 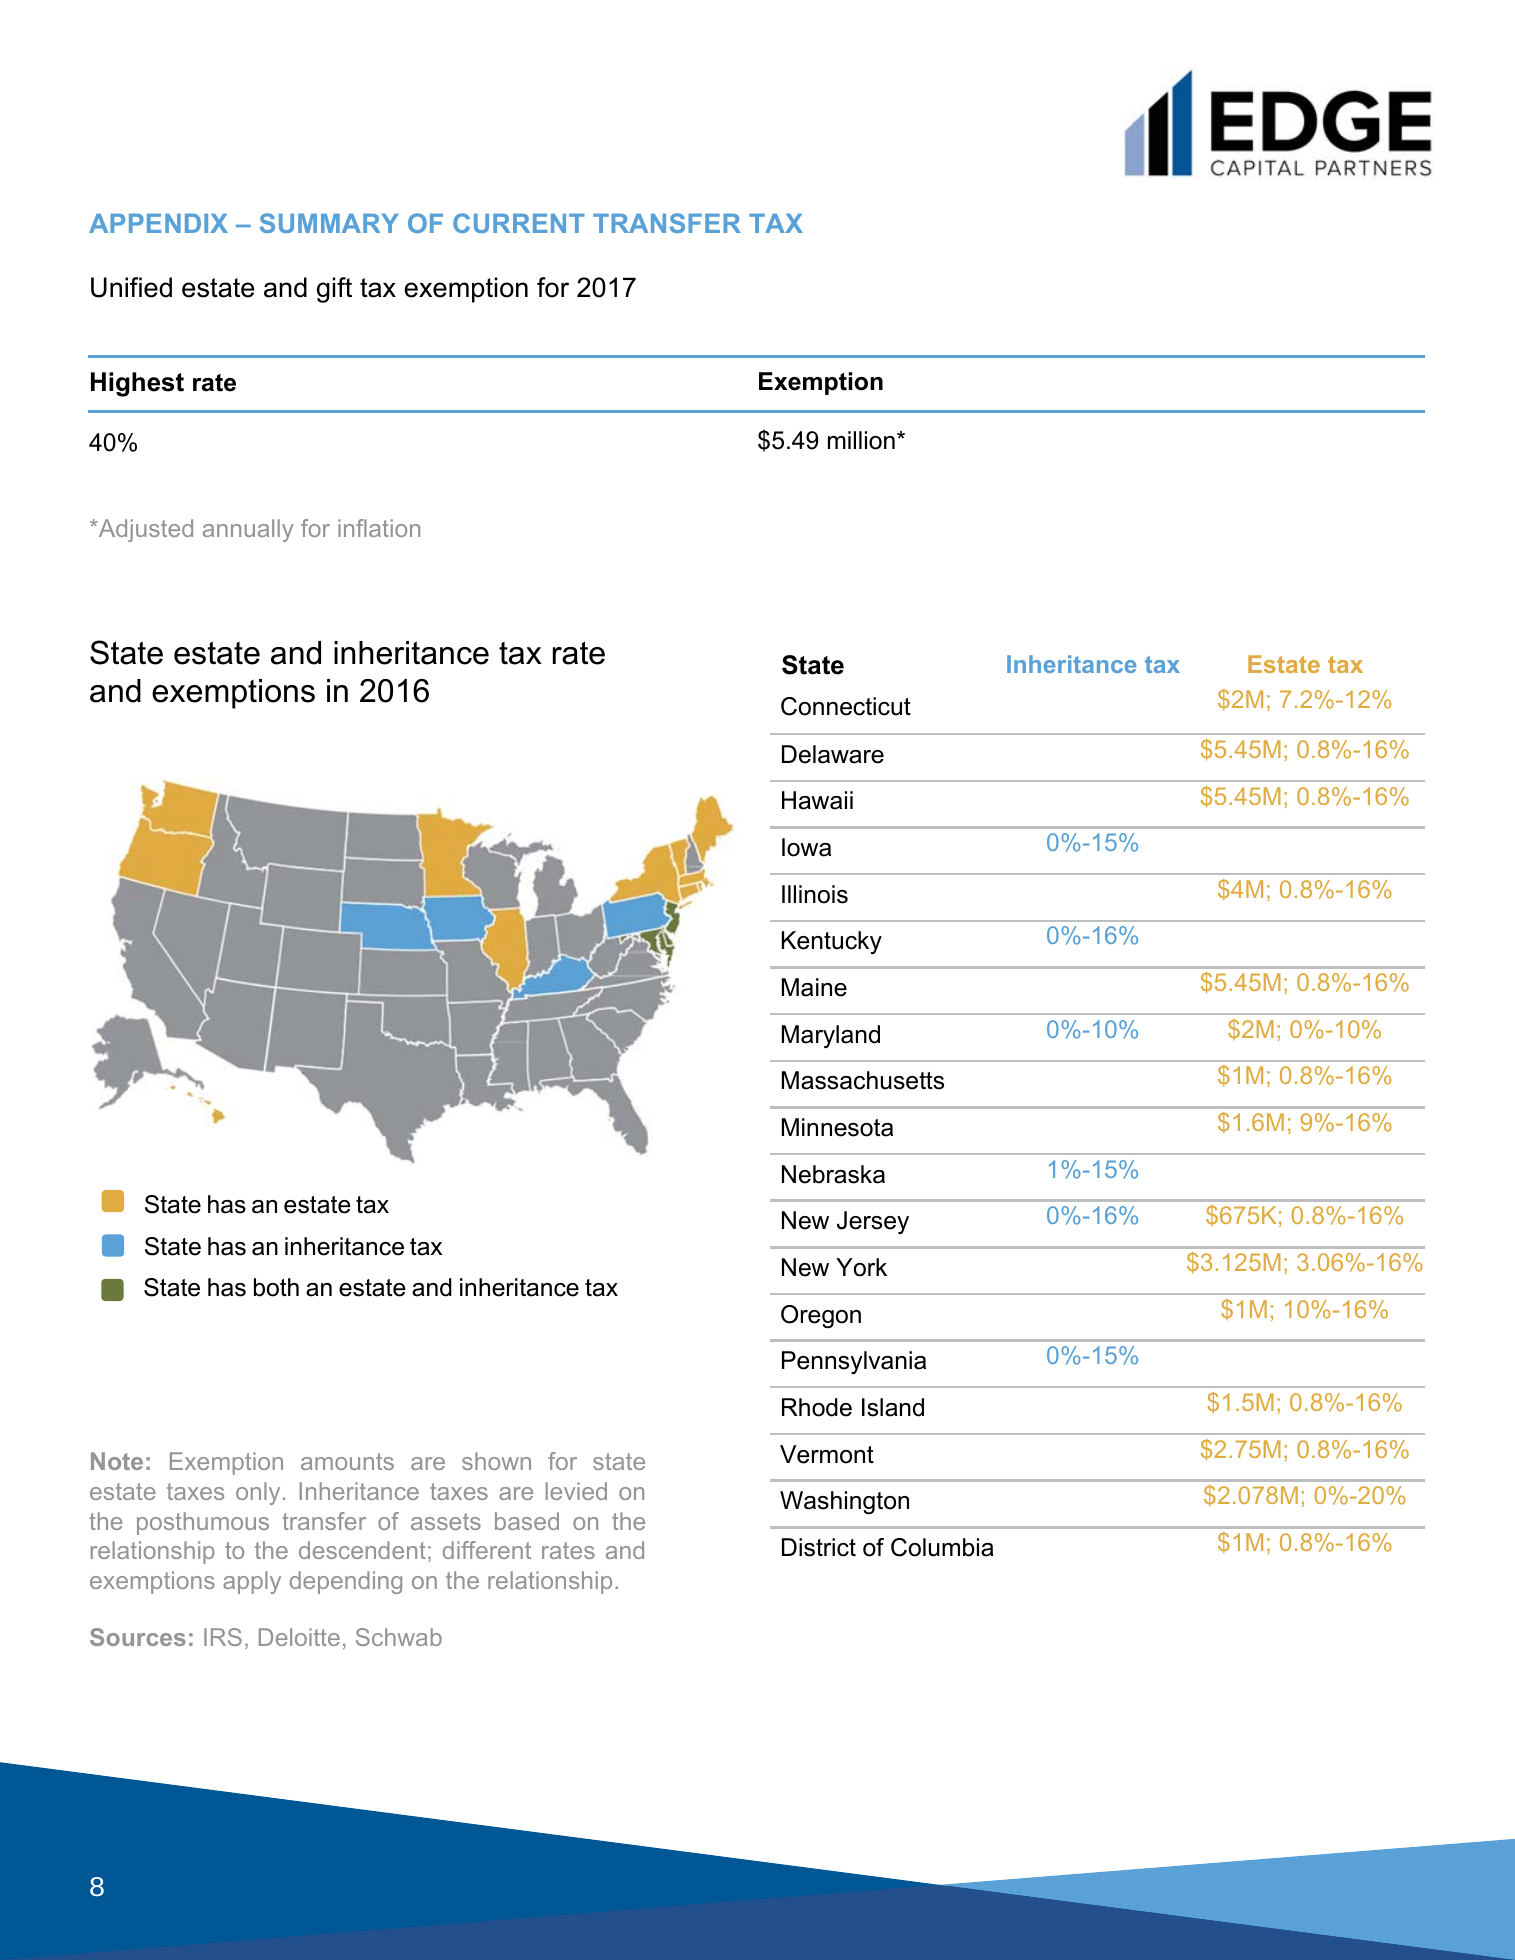 What do you see at coordinates (861, 440) in the image?
I see `million` at bounding box center [861, 440].
